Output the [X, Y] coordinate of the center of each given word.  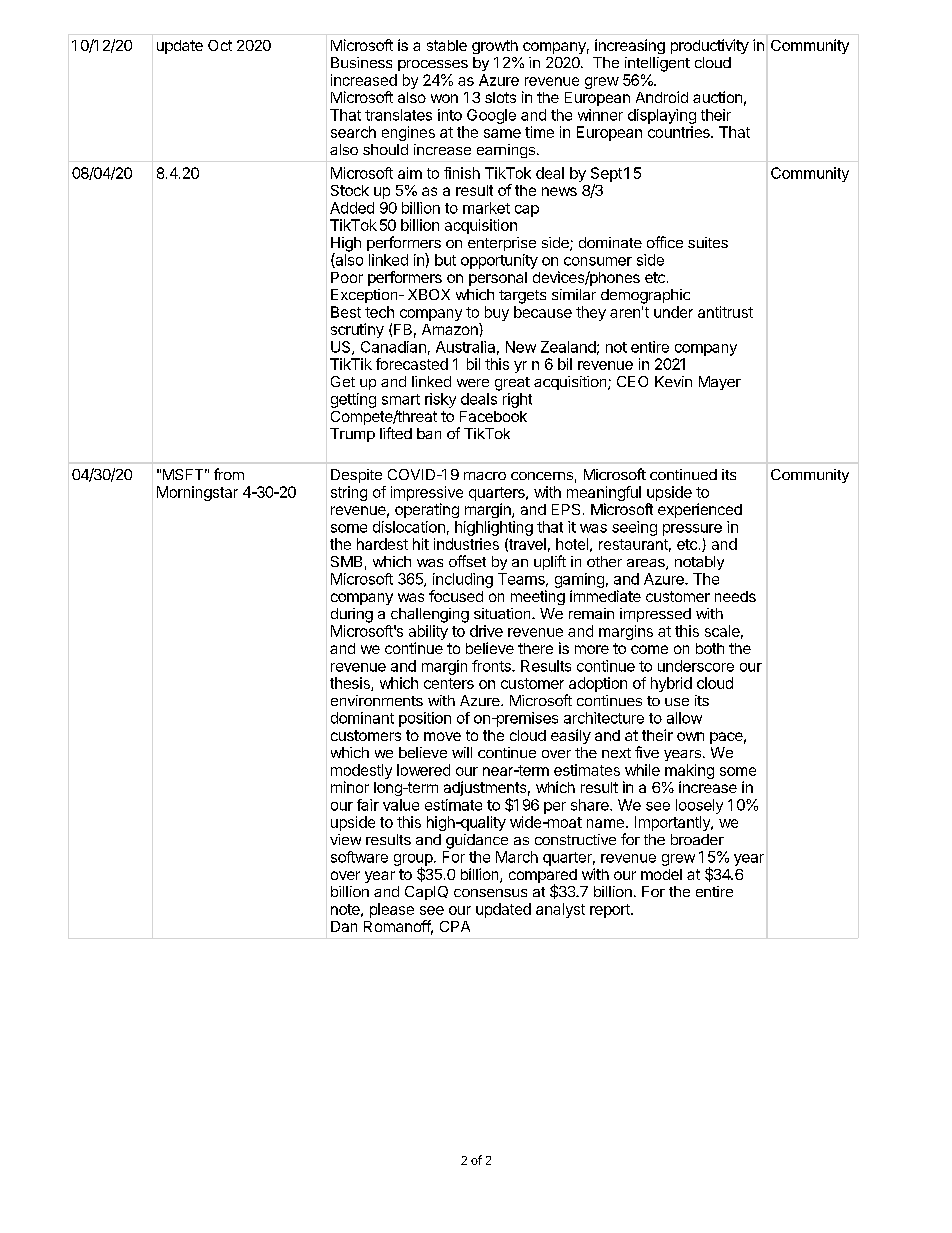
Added [352, 208]
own [690, 736]
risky [440, 400]
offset [467, 561]
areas [647, 564]
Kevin [673, 381]
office [665, 242]
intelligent [657, 64]
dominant [362, 718]
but [445, 260]
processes [433, 65]
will [462, 752]
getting [353, 400]
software [359, 857]
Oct [220, 45]
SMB [346, 561]
